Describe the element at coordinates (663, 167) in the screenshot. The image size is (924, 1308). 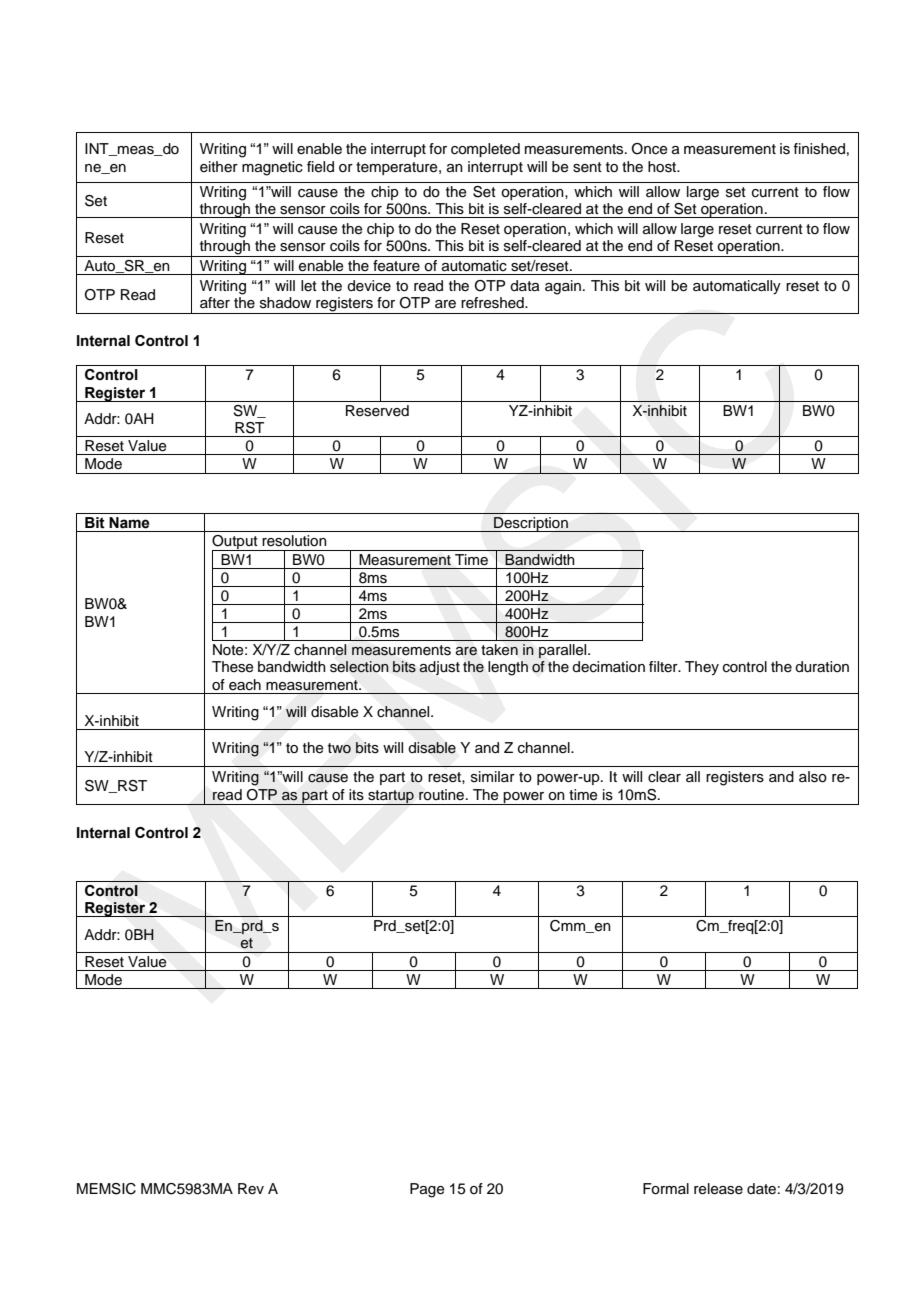
I see `host` at that location.
